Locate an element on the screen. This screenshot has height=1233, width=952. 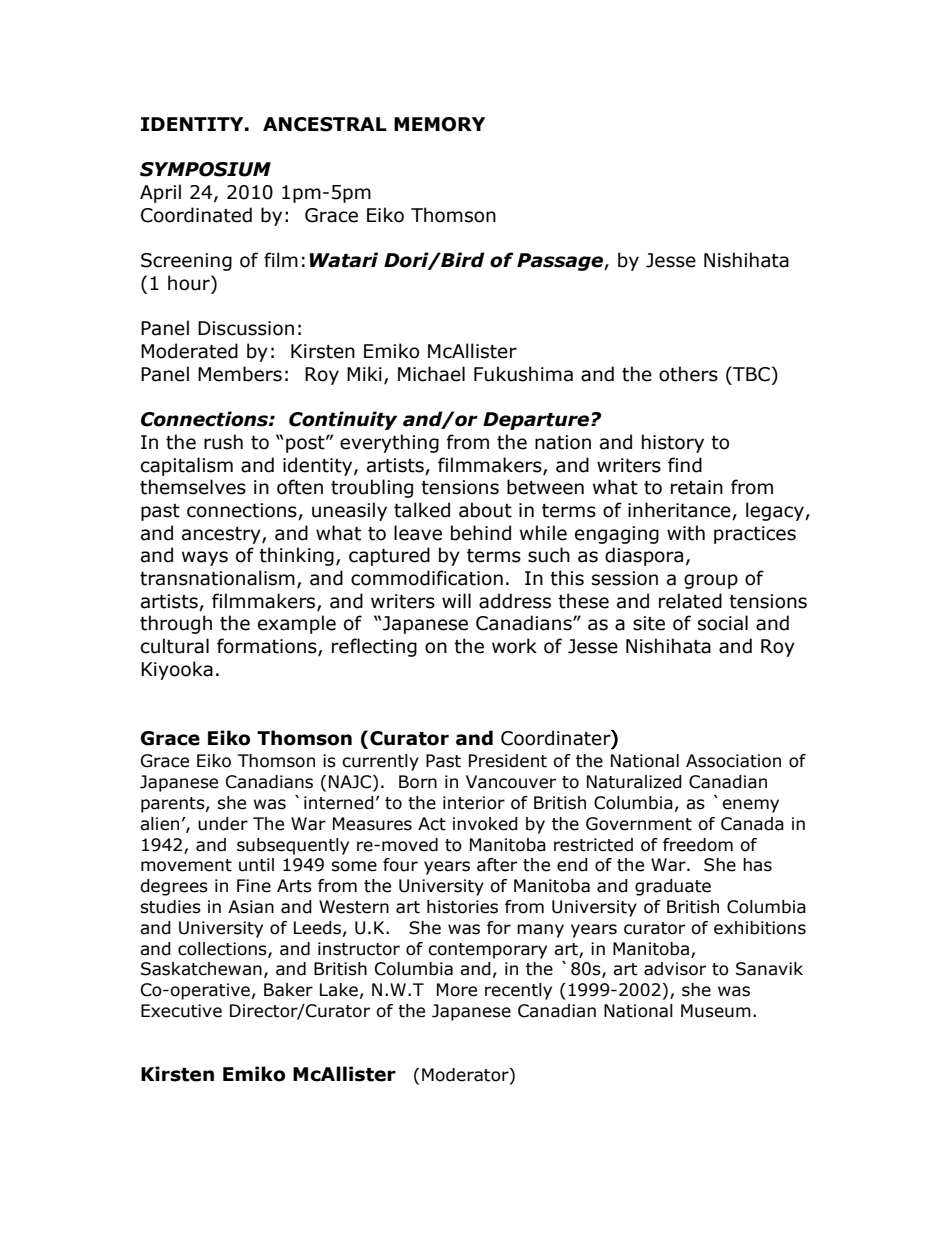
TBC is located at coordinates (750, 374).
